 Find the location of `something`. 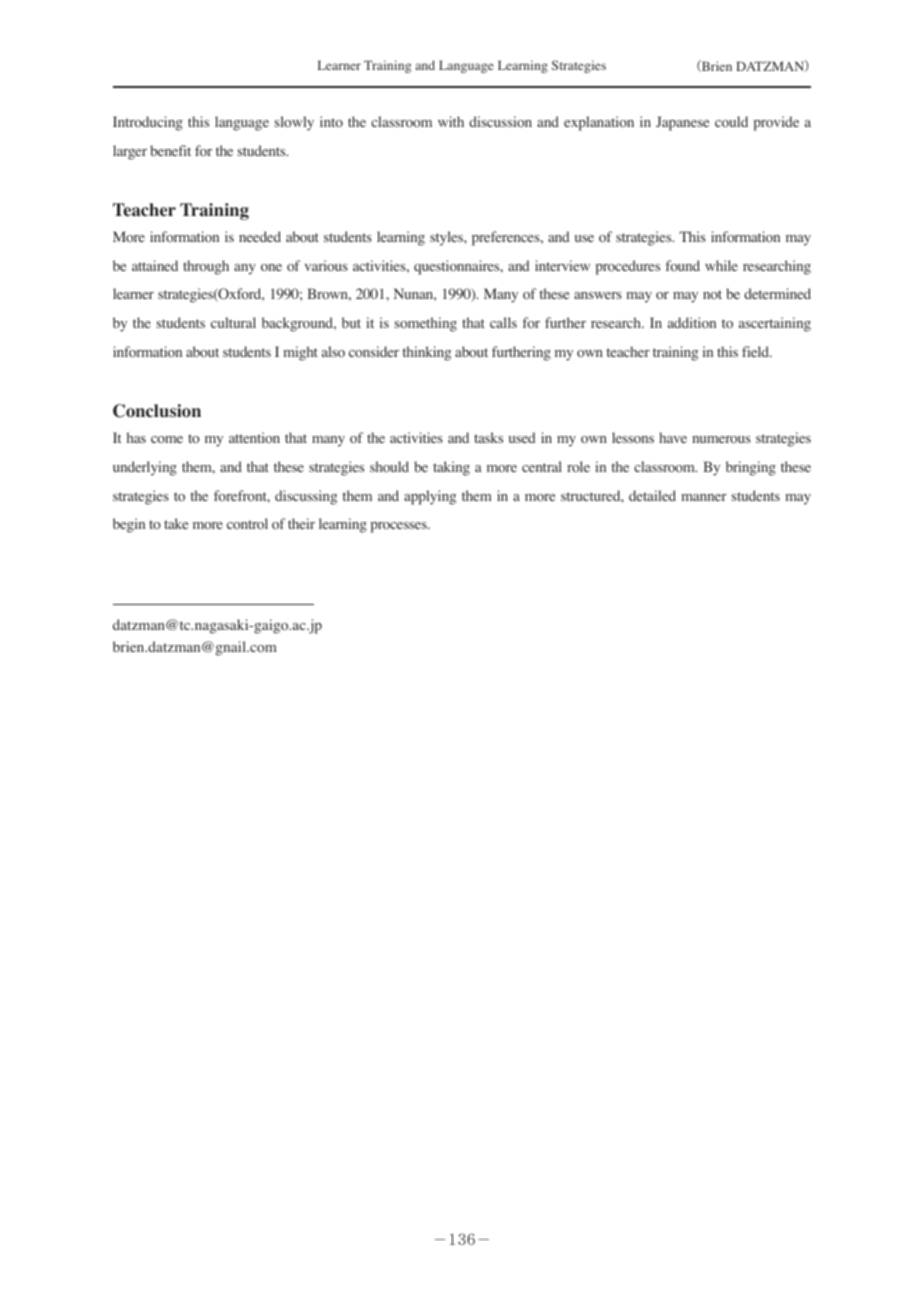

something is located at coordinates (426, 324).
